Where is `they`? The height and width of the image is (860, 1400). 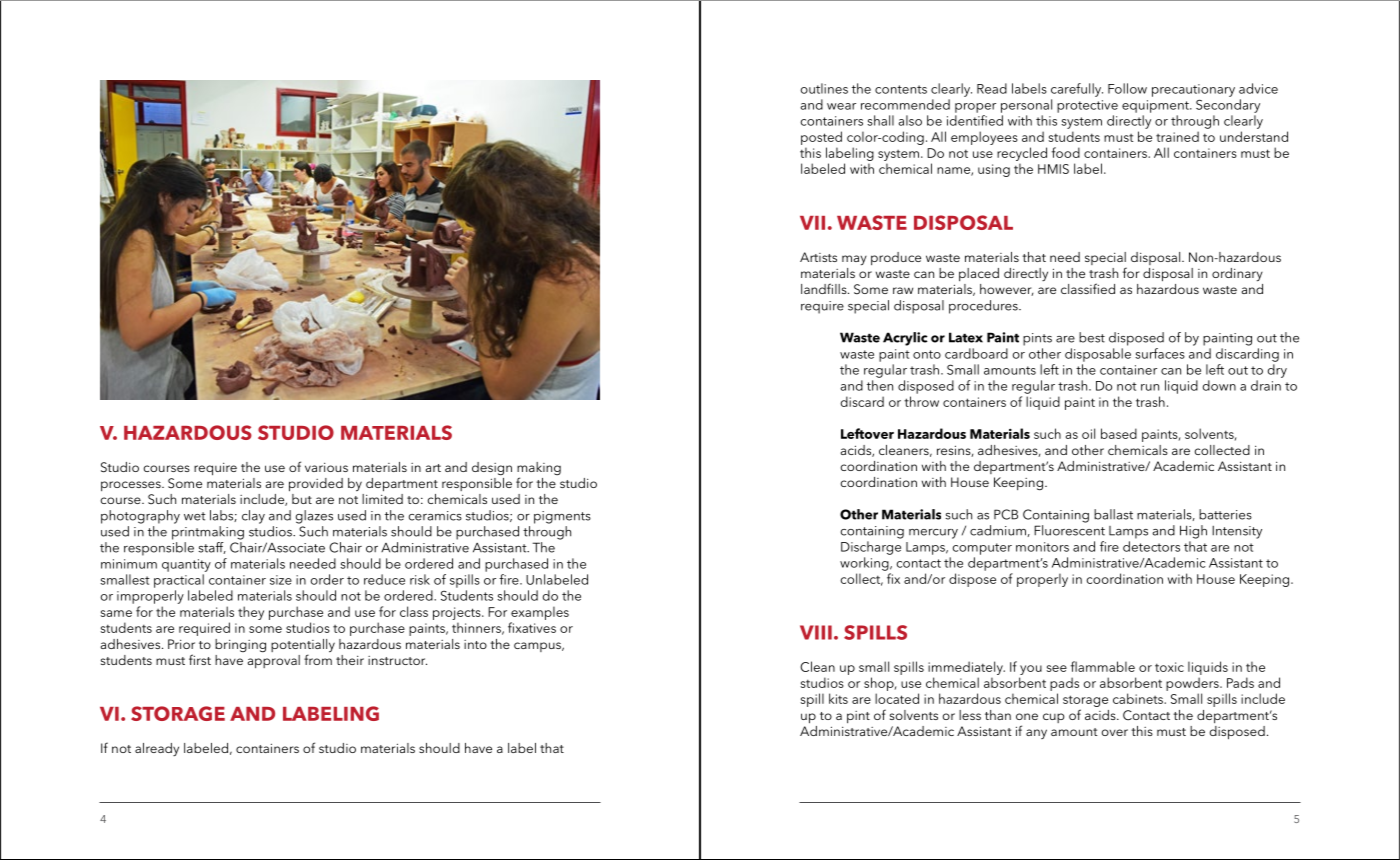
they is located at coordinates (251, 613).
